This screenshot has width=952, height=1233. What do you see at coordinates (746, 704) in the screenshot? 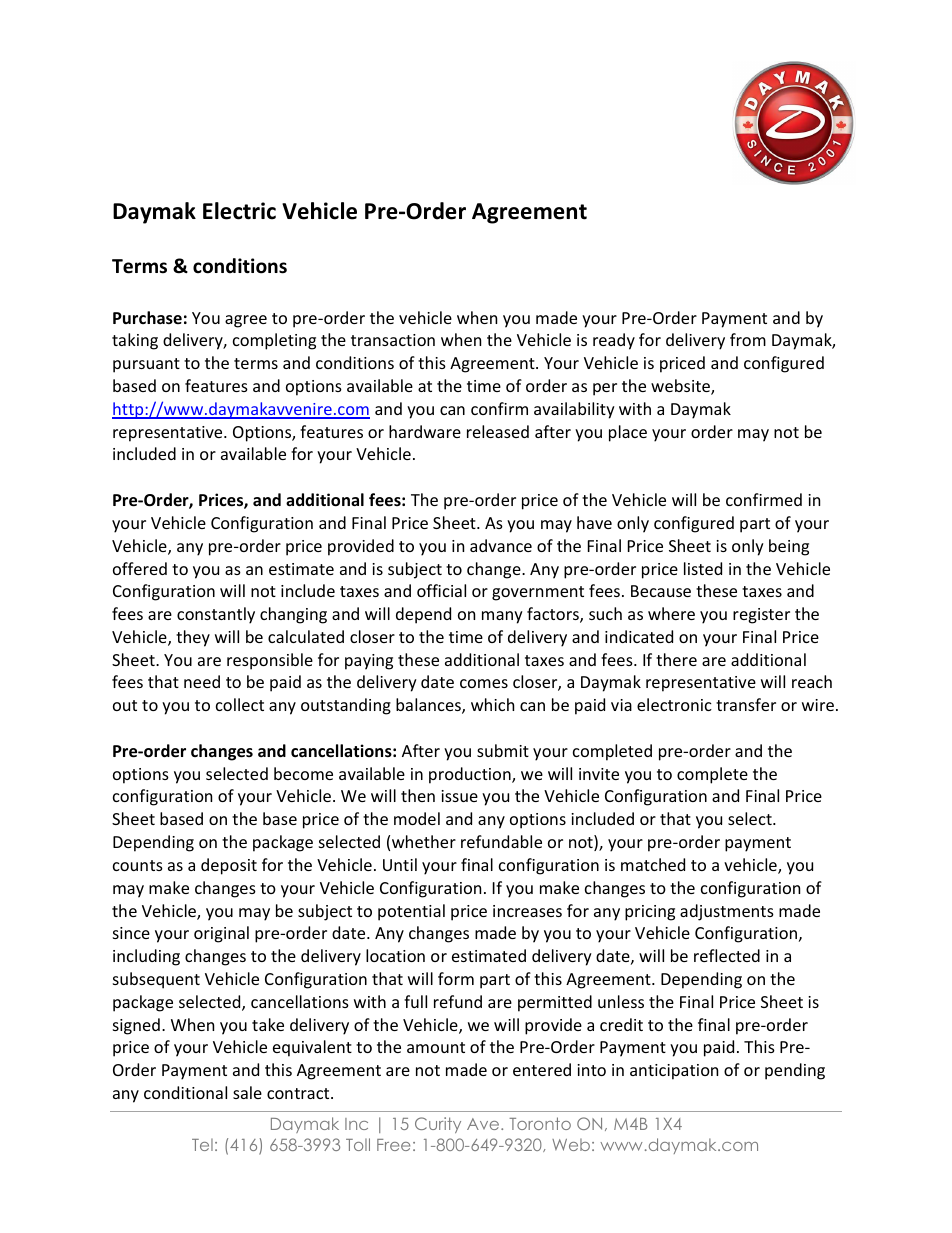
I see `transfer` at bounding box center [746, 704].
